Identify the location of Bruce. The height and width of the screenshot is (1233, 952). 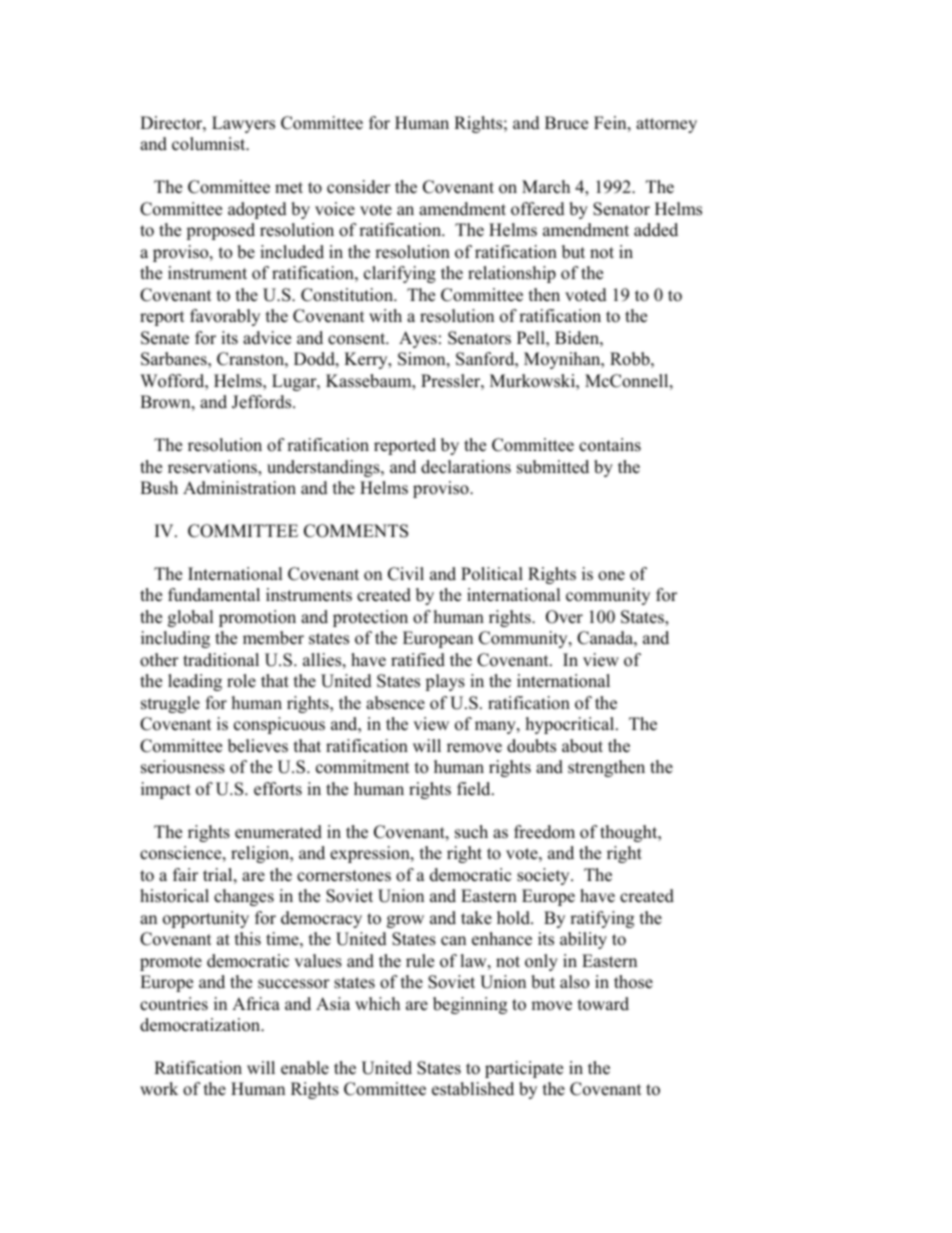
(566, 123).
